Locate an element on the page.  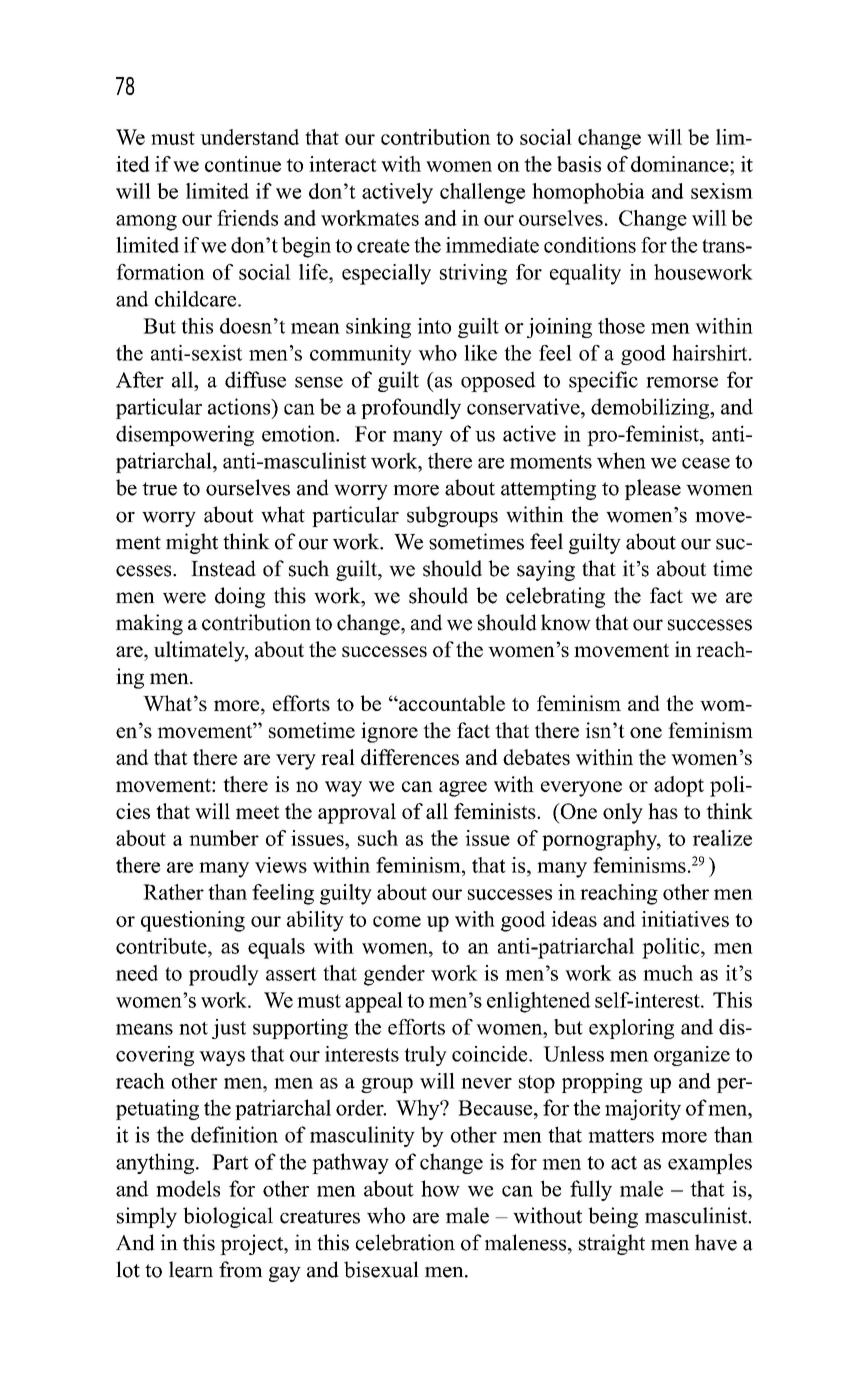
challenge is located at coordinates (482, 193).
